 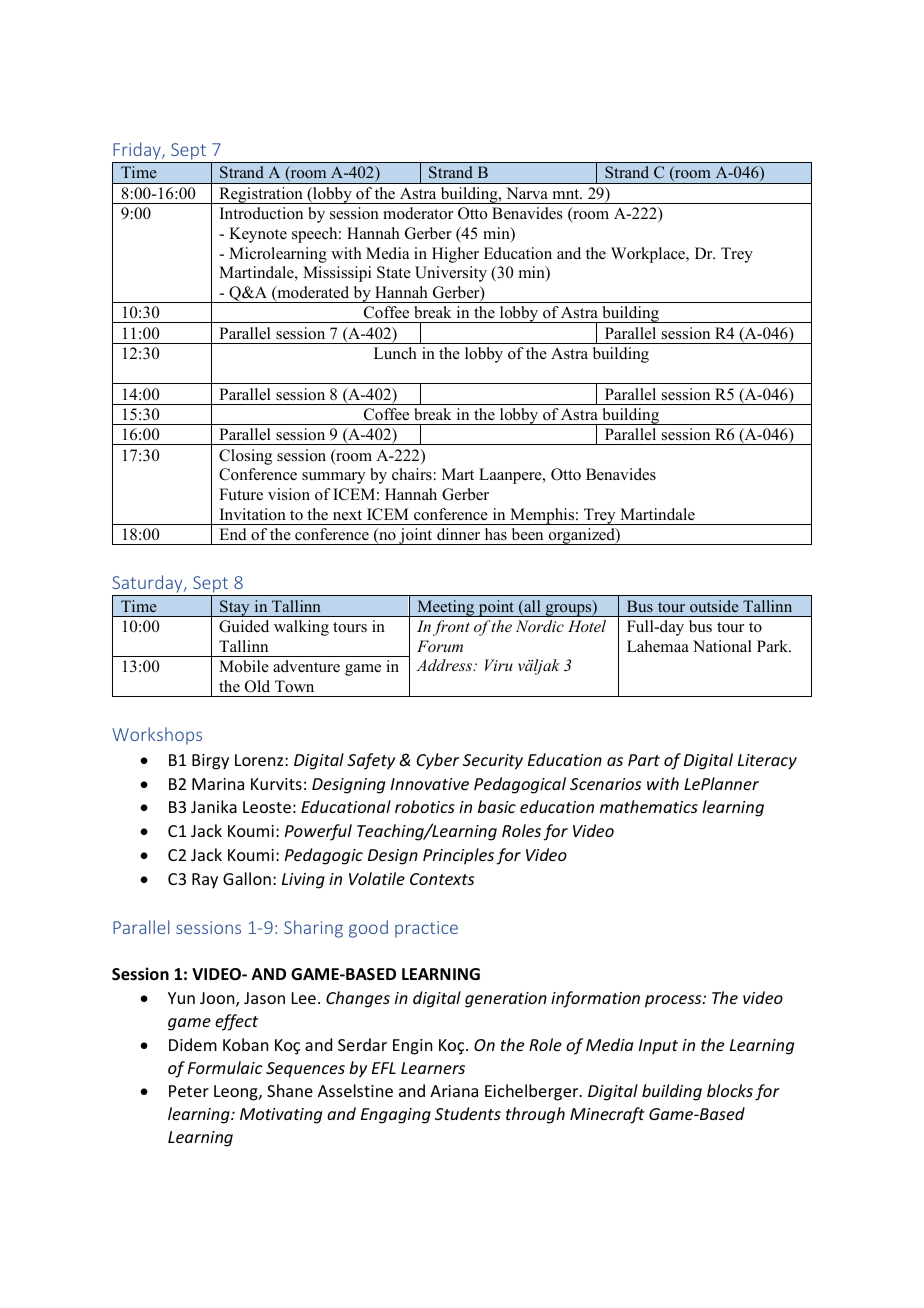 What do you see at coordinates (730, 1090) in the image?
I see `blocks` at bounding box center [730, 1090].
